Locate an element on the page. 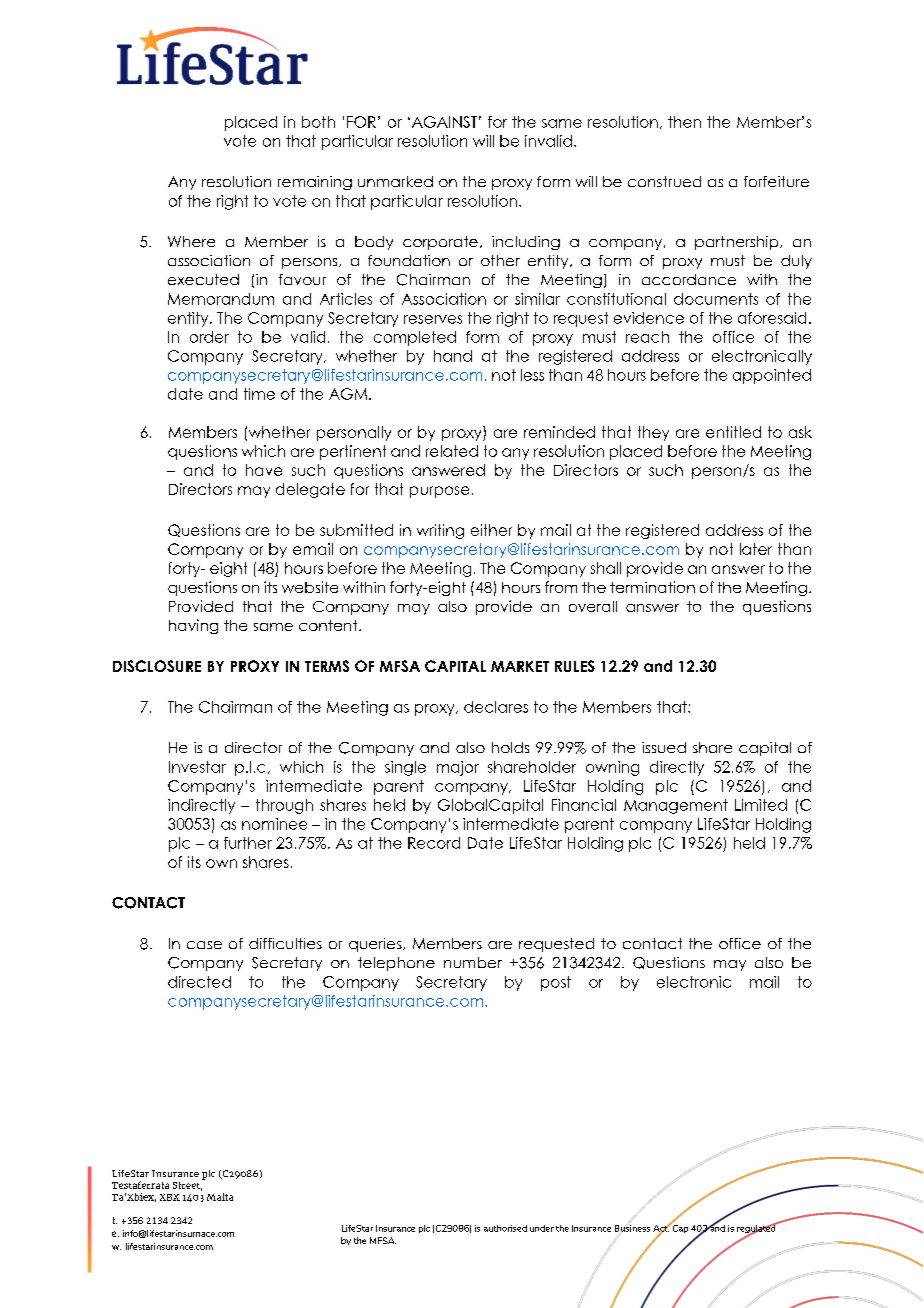 The width and height of the document is (924, 1308). AGAINST is located at coordinates (444, 122).
